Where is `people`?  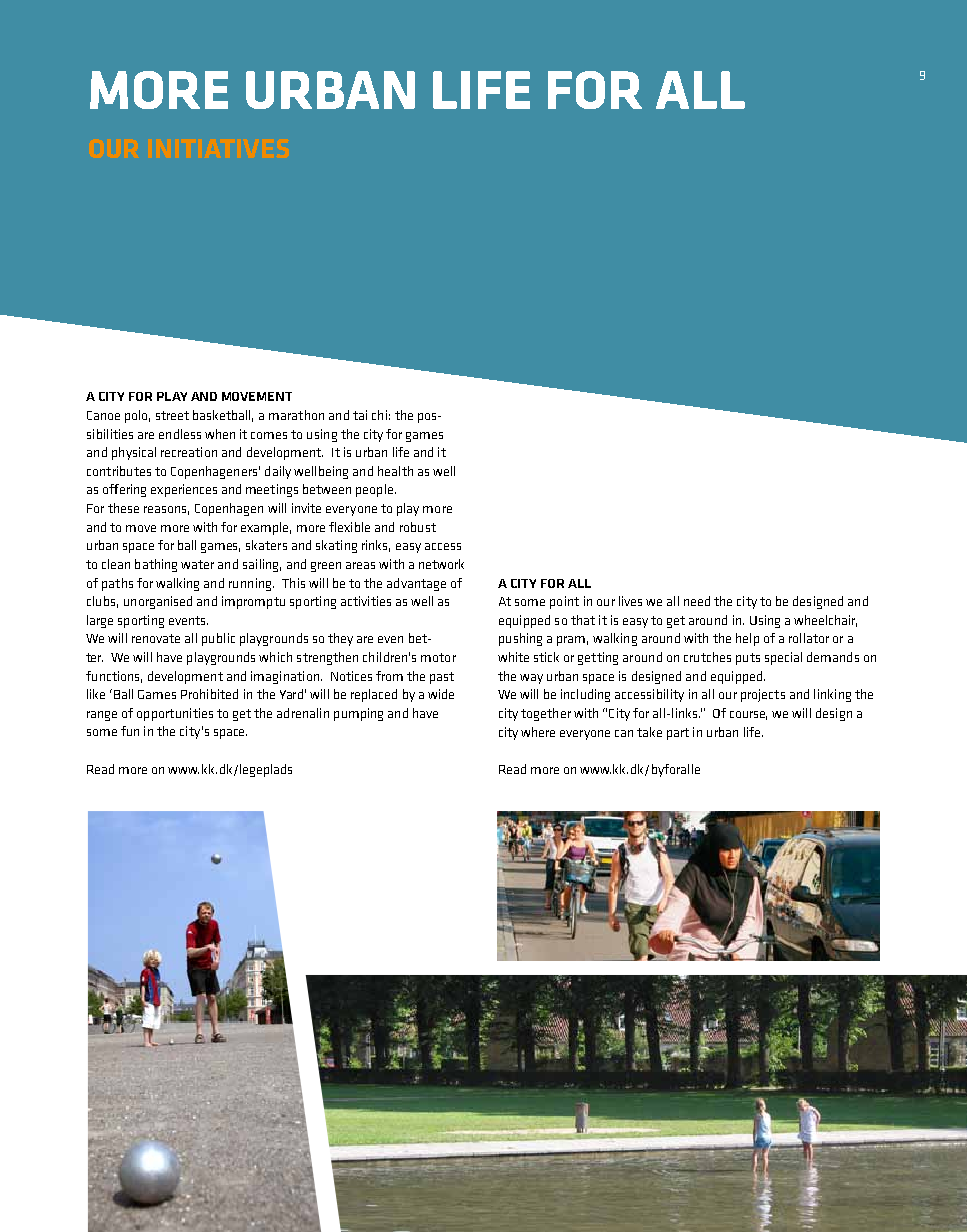
people is located at coordinates (374, 490).
